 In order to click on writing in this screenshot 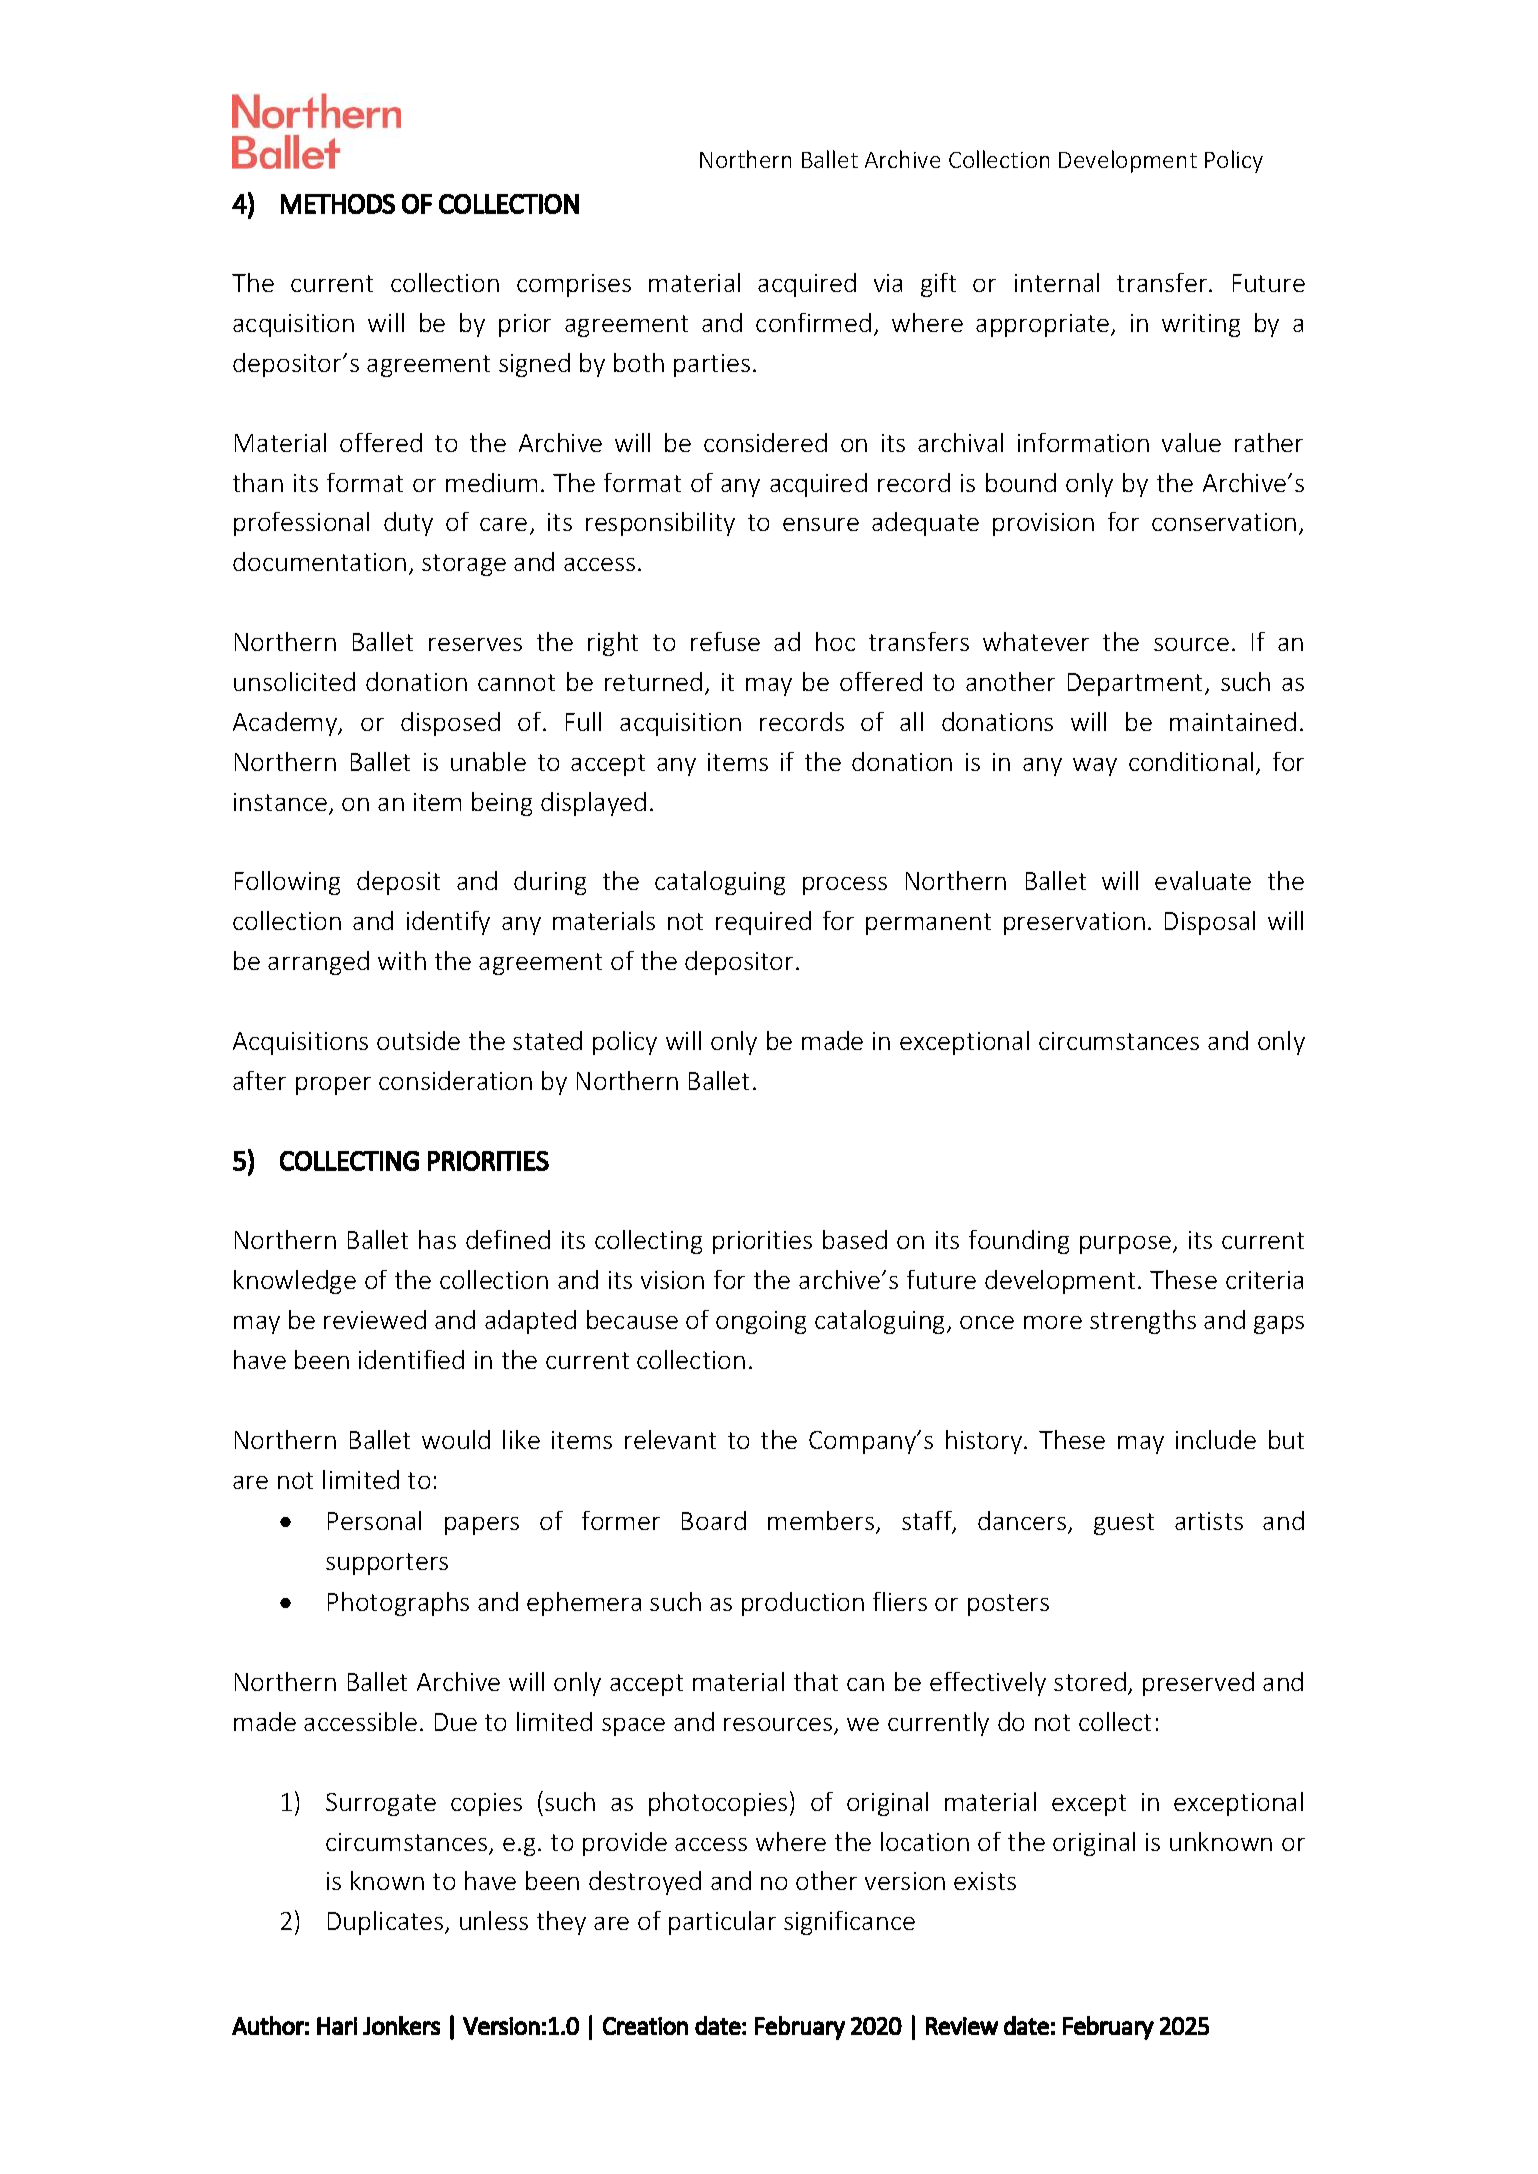, I will do `click(1201, 325)`.
